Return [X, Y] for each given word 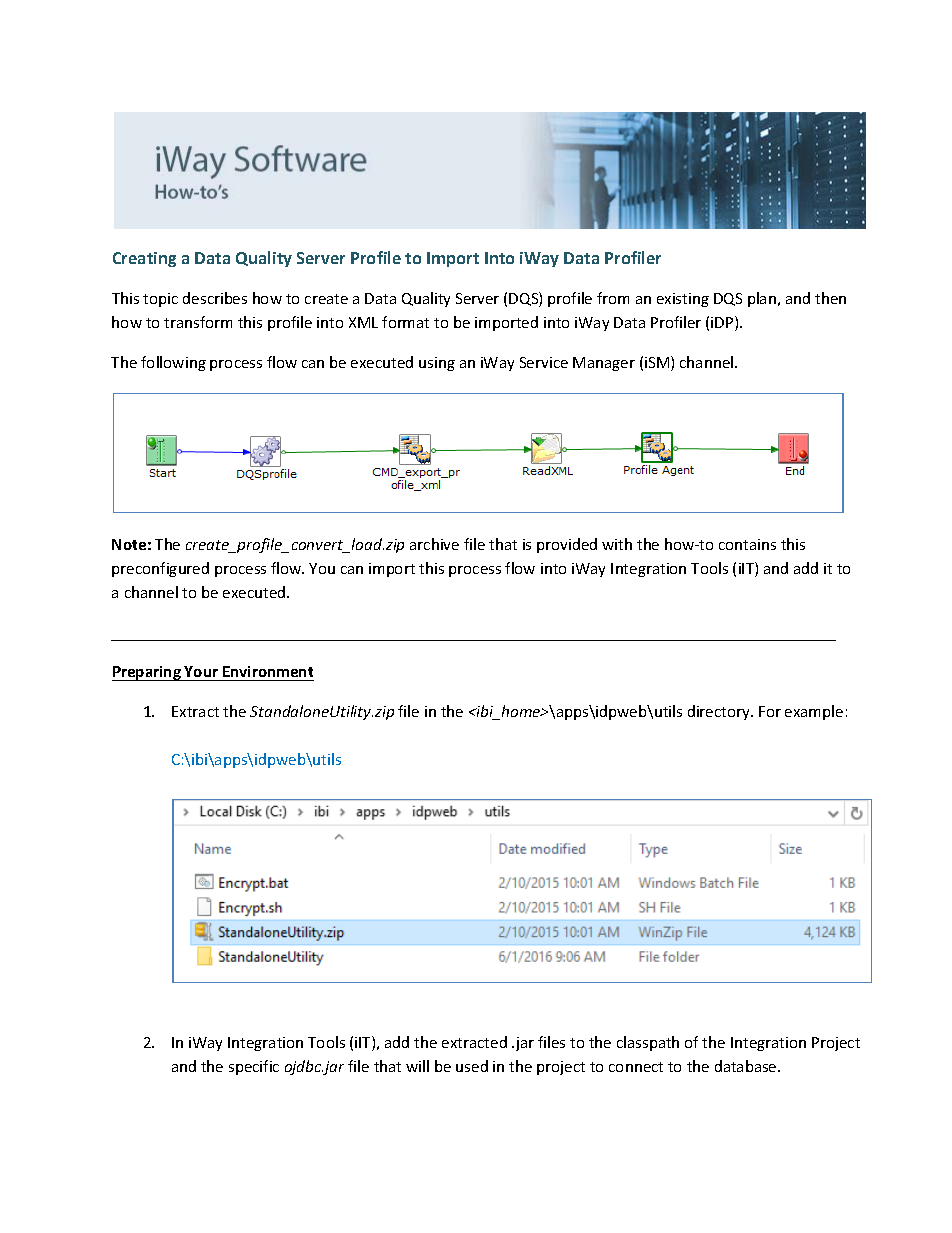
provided [567, 545]
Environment [268, 671]
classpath [648, 1043]
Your [201, 671]
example [814, 712]
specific [254, 1067]
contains [747, 544]
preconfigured [160, 569]
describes [215, 298]
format [405, 322]
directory [720, 712]
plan [762, 299]
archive [434, 544]
